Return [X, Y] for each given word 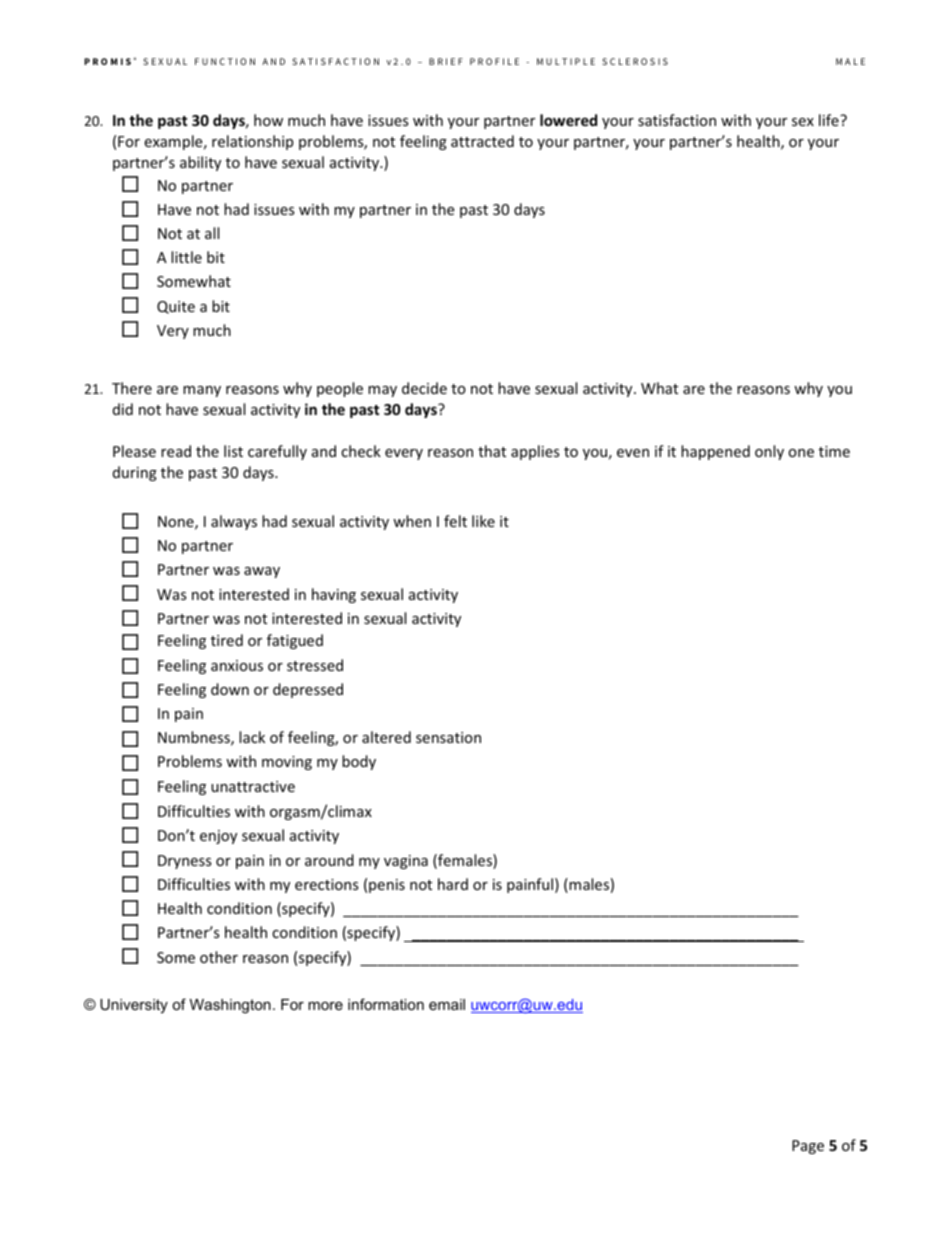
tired [227, 640]
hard [453, 884]
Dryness [185, 862]
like [483, 521]
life [830, 120]
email [447, 1004]
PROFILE [494, 61]
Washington [230, 1006]
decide [424, 388]
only [769, 452]
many [202, 391]
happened [715, 452]
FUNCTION [225, 61]
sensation [448, 737]
